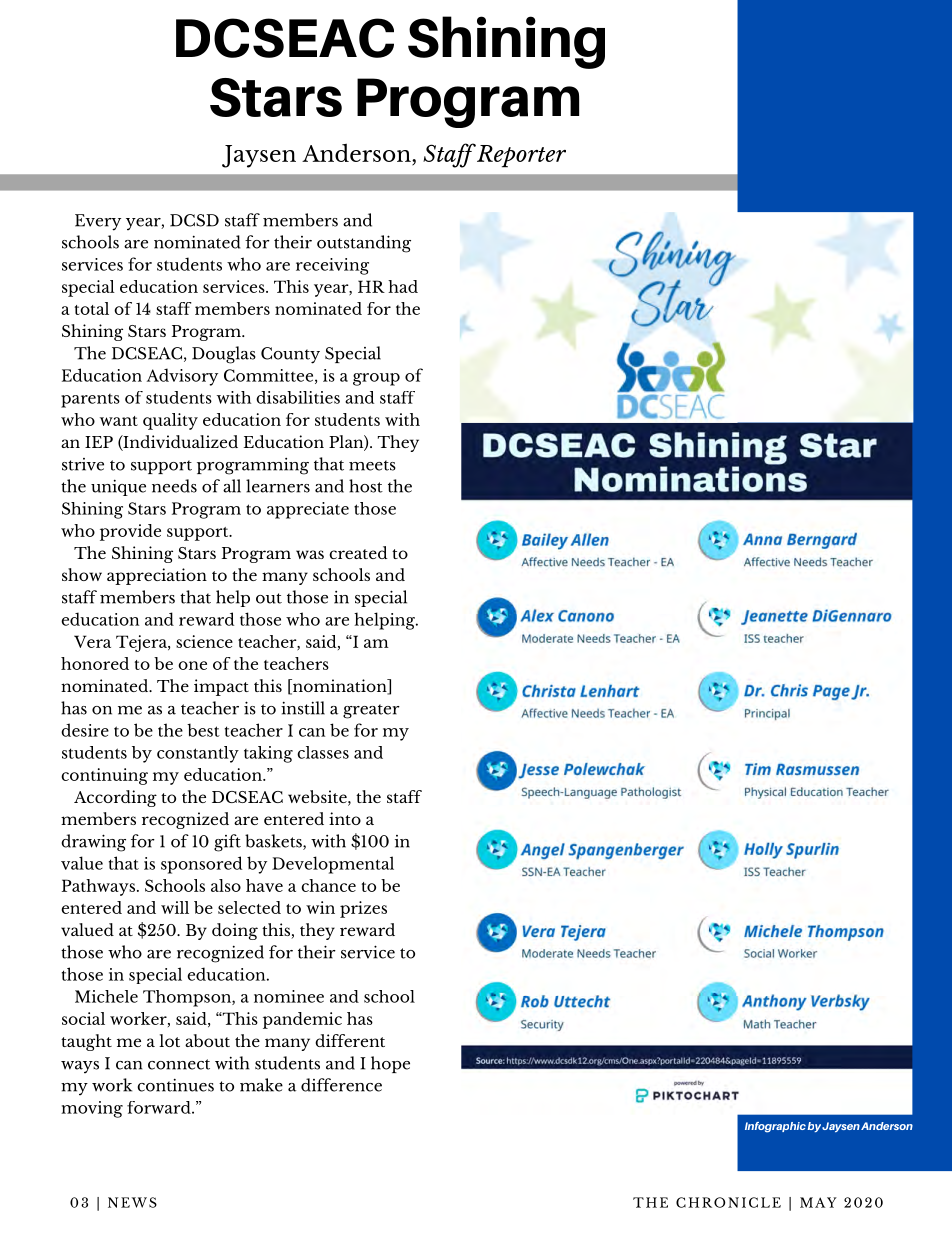 The height and width of the screenshot is (1233, 952). Describe the element at coordinates (372, 465) in the screenshot. I see `meets` at that location.
